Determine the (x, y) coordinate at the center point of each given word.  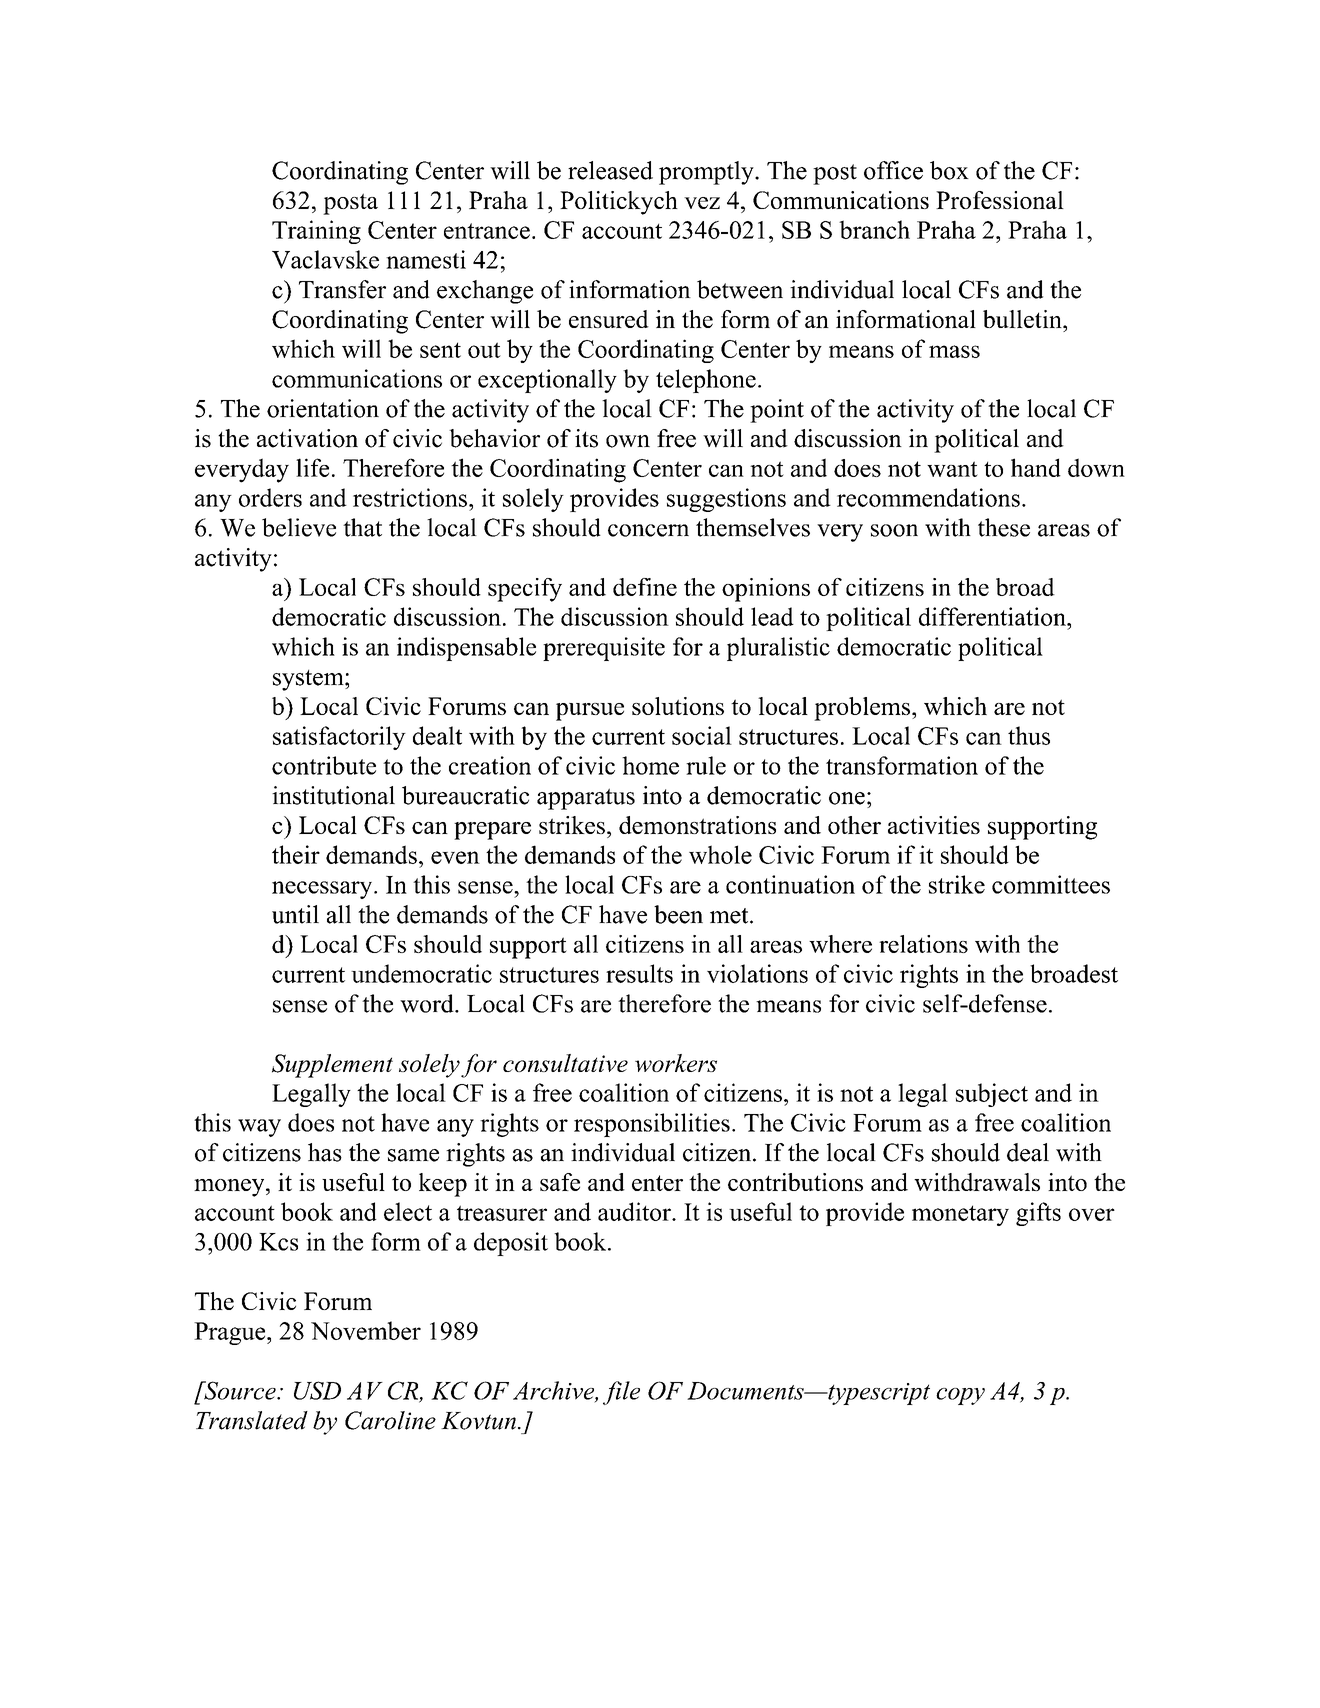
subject (992, 1095)
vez (702, 203)
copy (960, 1396)
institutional (333, 795)
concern (648, 530)
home (650, 765)
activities (934, 825)
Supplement (332, 1066)
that (362, 527)
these (1004, 527)
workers (676, 1063)
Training (316, 232)
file (621, 1393)
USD (317, 1390)
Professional (1000, 200)
